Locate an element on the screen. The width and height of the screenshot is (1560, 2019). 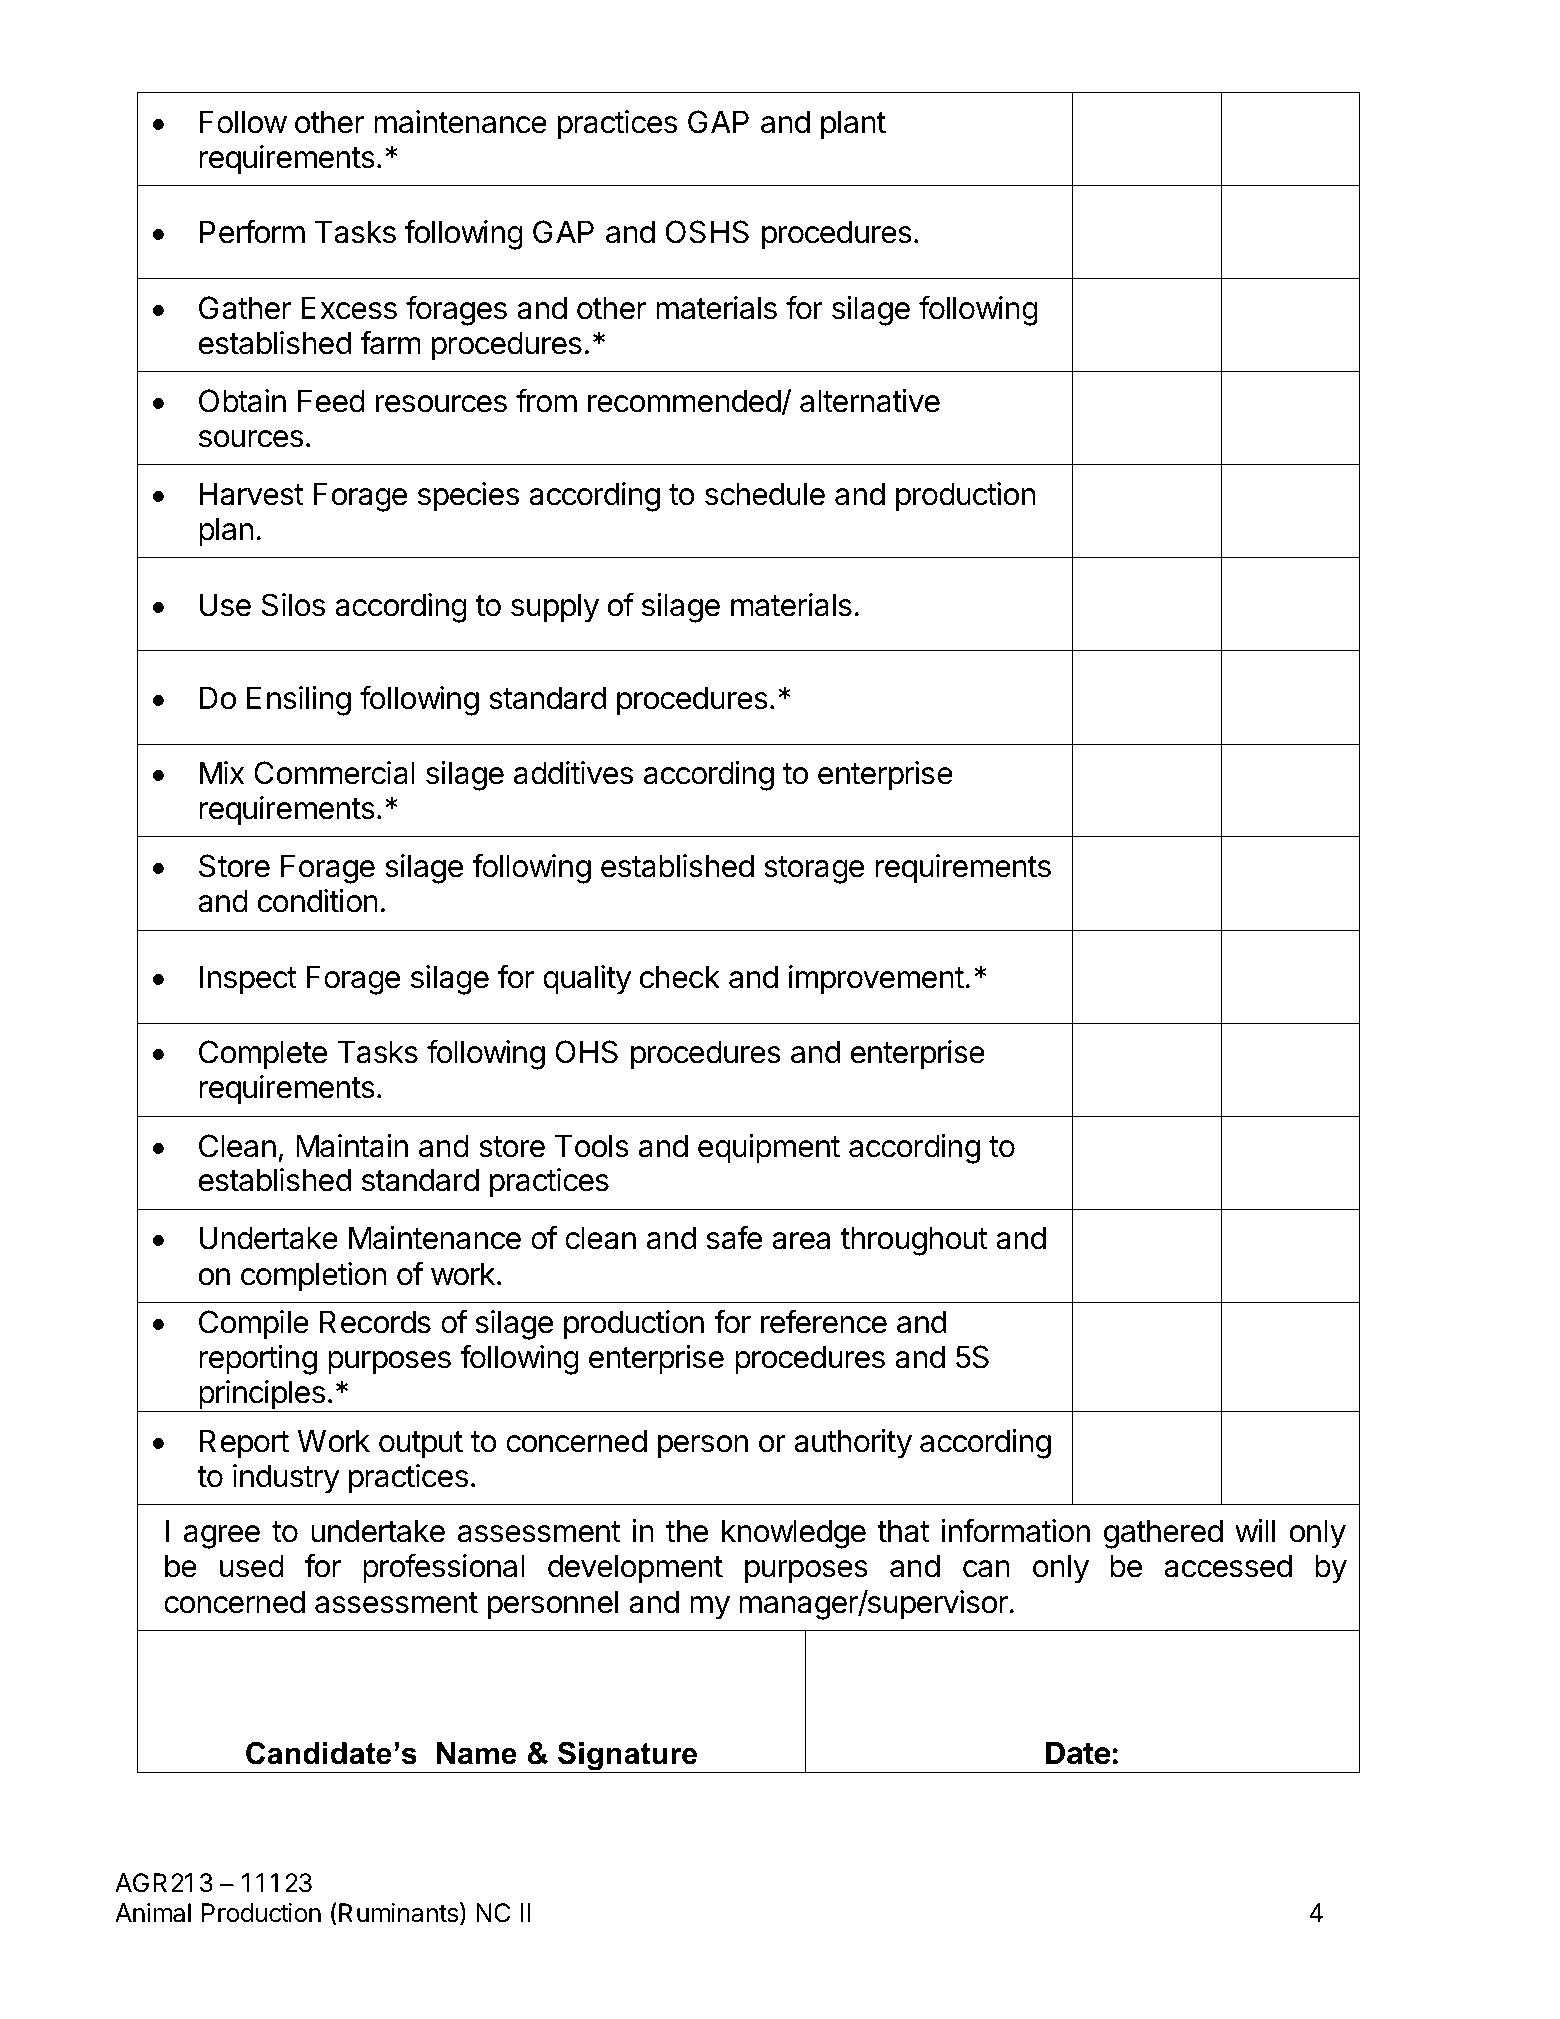
alternative is located at coordinates (870, 401).
